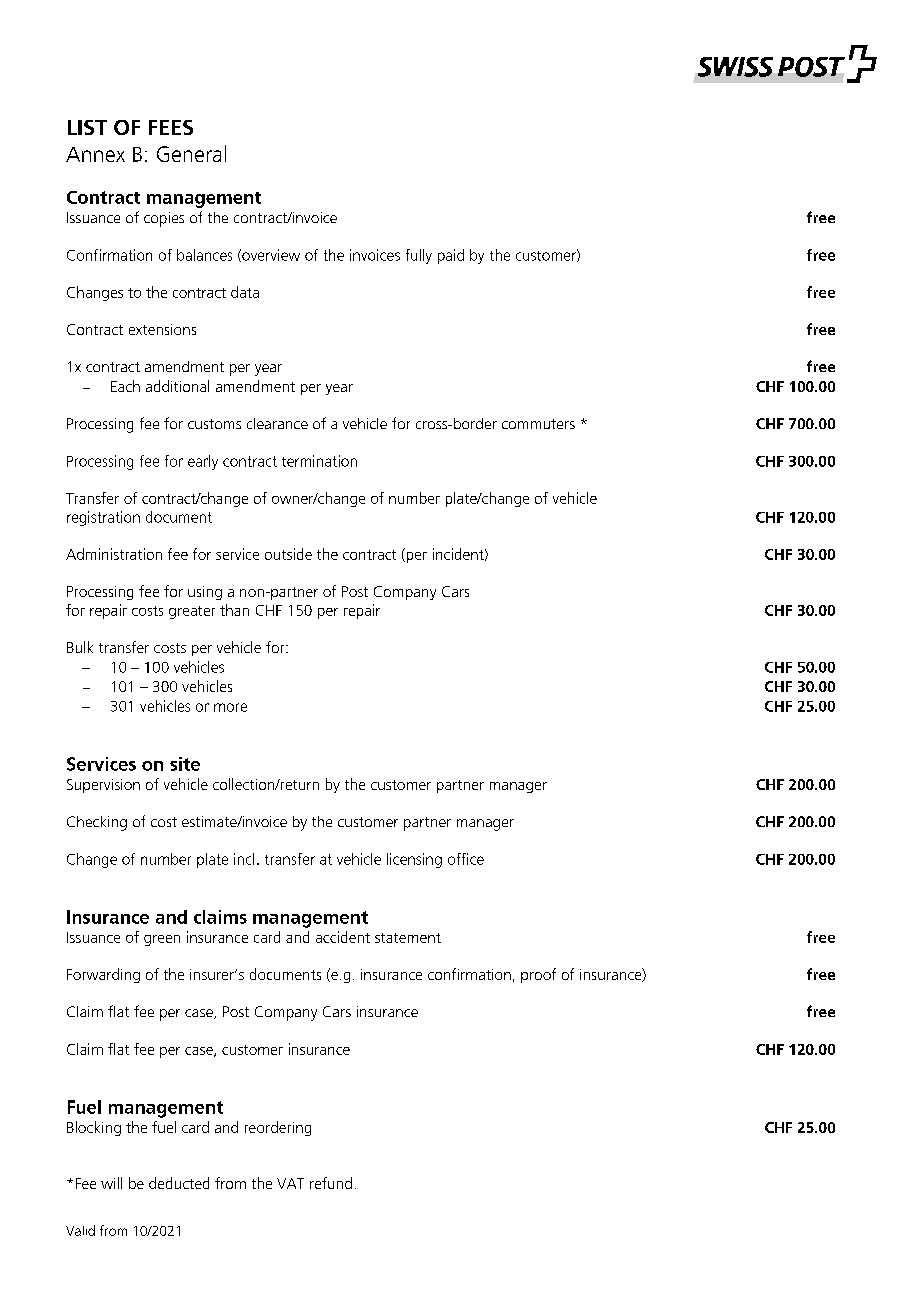  Describe the element at coordinates (103, 786) in the page. I see `Supervision` at that location.
